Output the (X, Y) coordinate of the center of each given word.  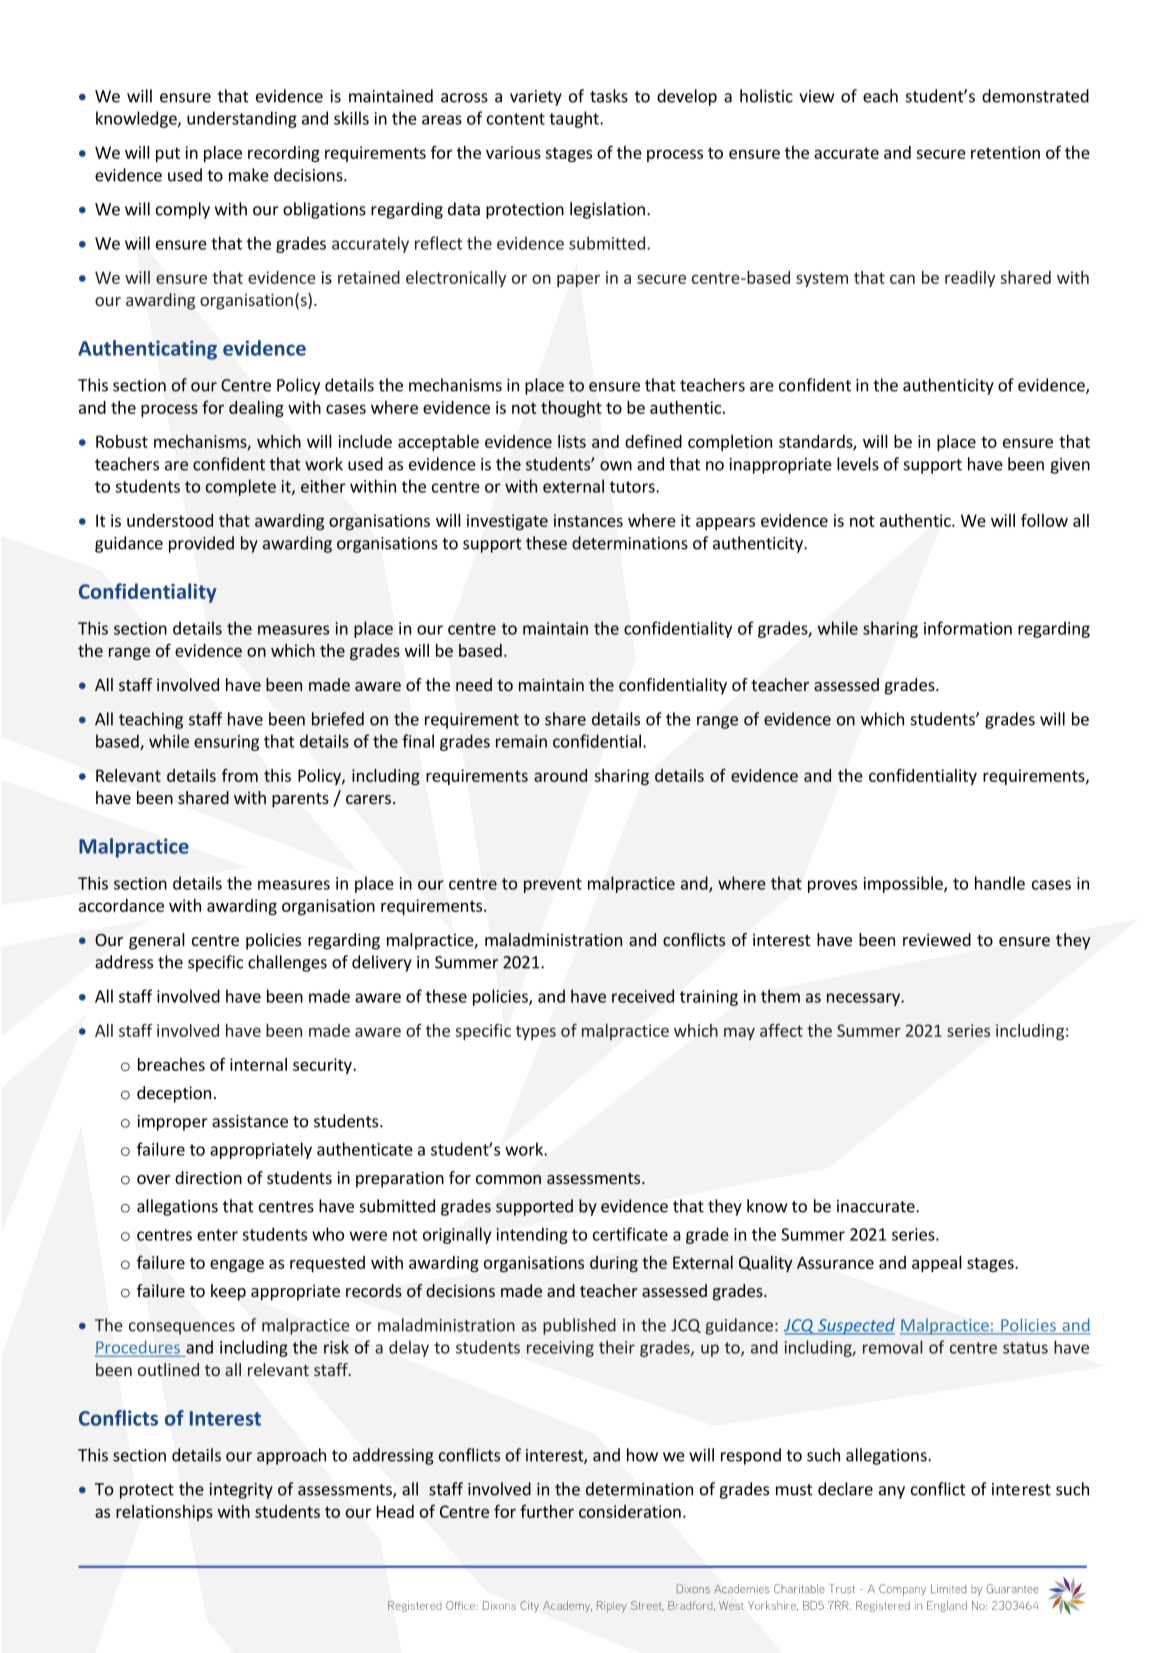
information (968, 628)
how (642, 1455)
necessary (864, 999)
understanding (242, 119)
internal (258, 1064)
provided (201, 544)
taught (575, 119)
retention (1005, 152)
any (892, 1492)
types (536, 1032)
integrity (241, 1491)
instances (588, 520)
